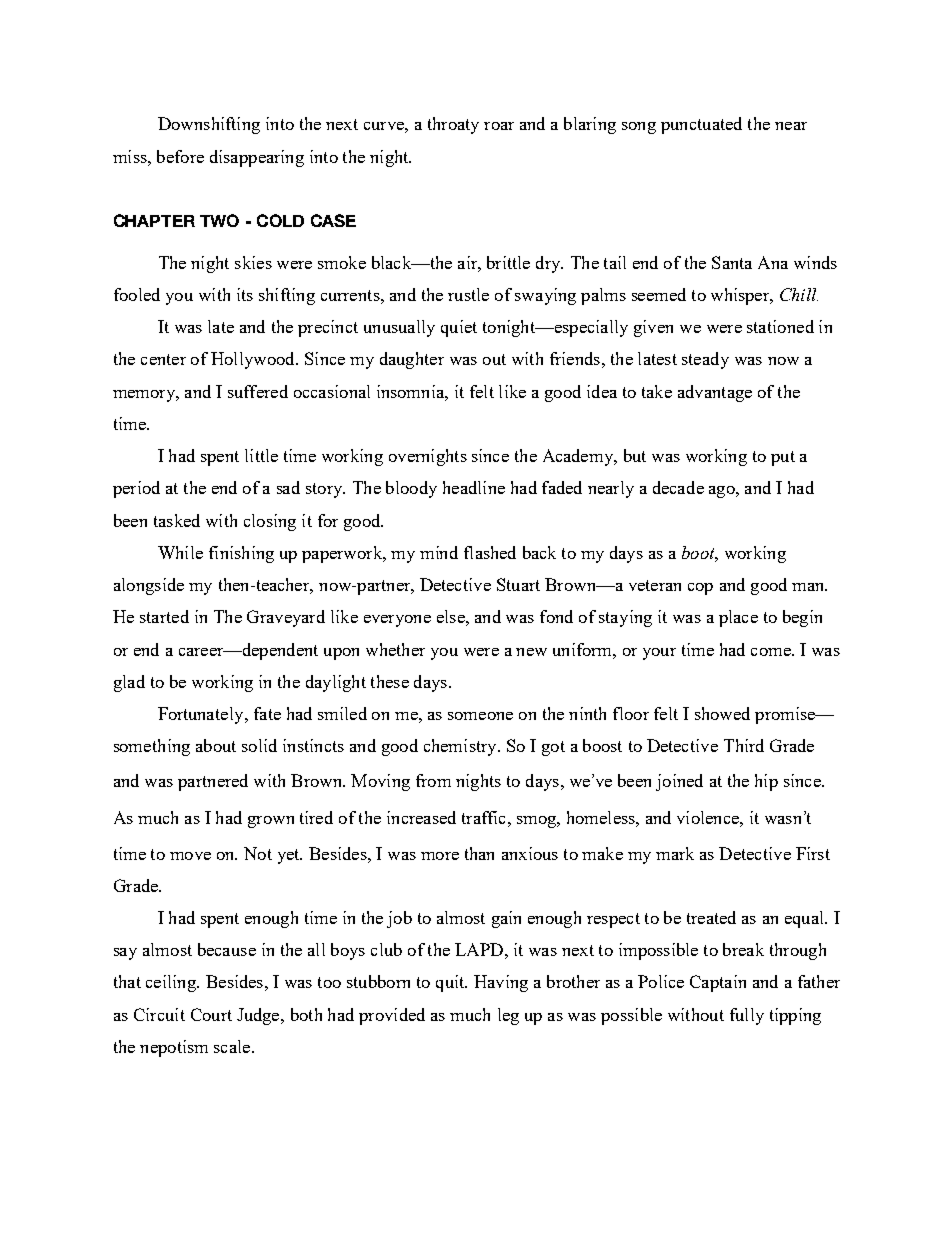 This screenshot has width=952, height=1233. What do you see at coordinates (701, 125) in the screenshot?
I see `punctuated` at bounding box center [701, 125].
